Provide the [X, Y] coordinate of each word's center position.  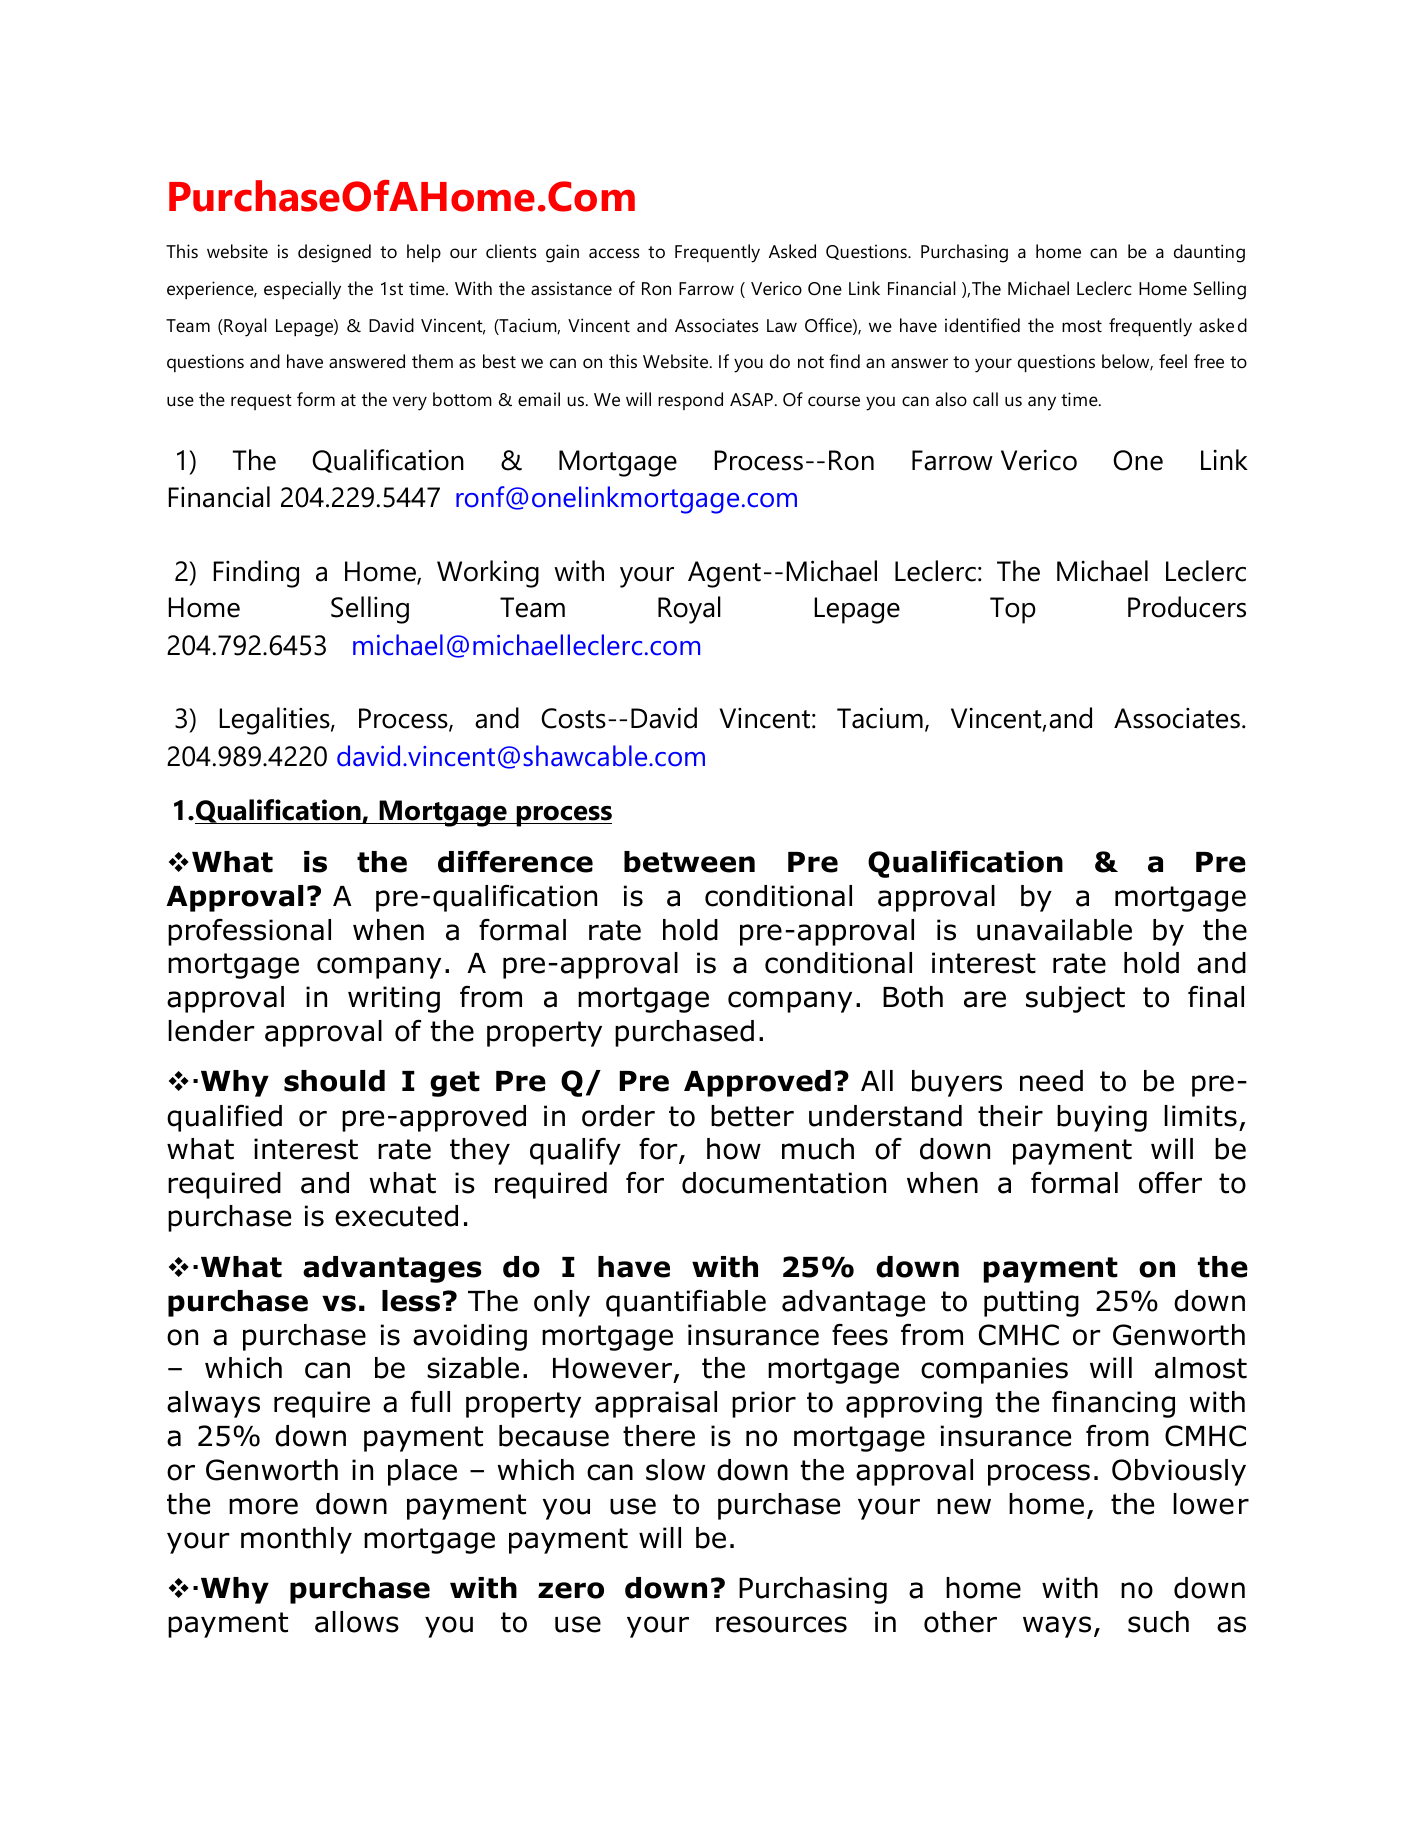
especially [302, 290]
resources [781, 1624]
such [1158, 1622]
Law [782, 325]
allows [357, 1622]
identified [982, 325]
